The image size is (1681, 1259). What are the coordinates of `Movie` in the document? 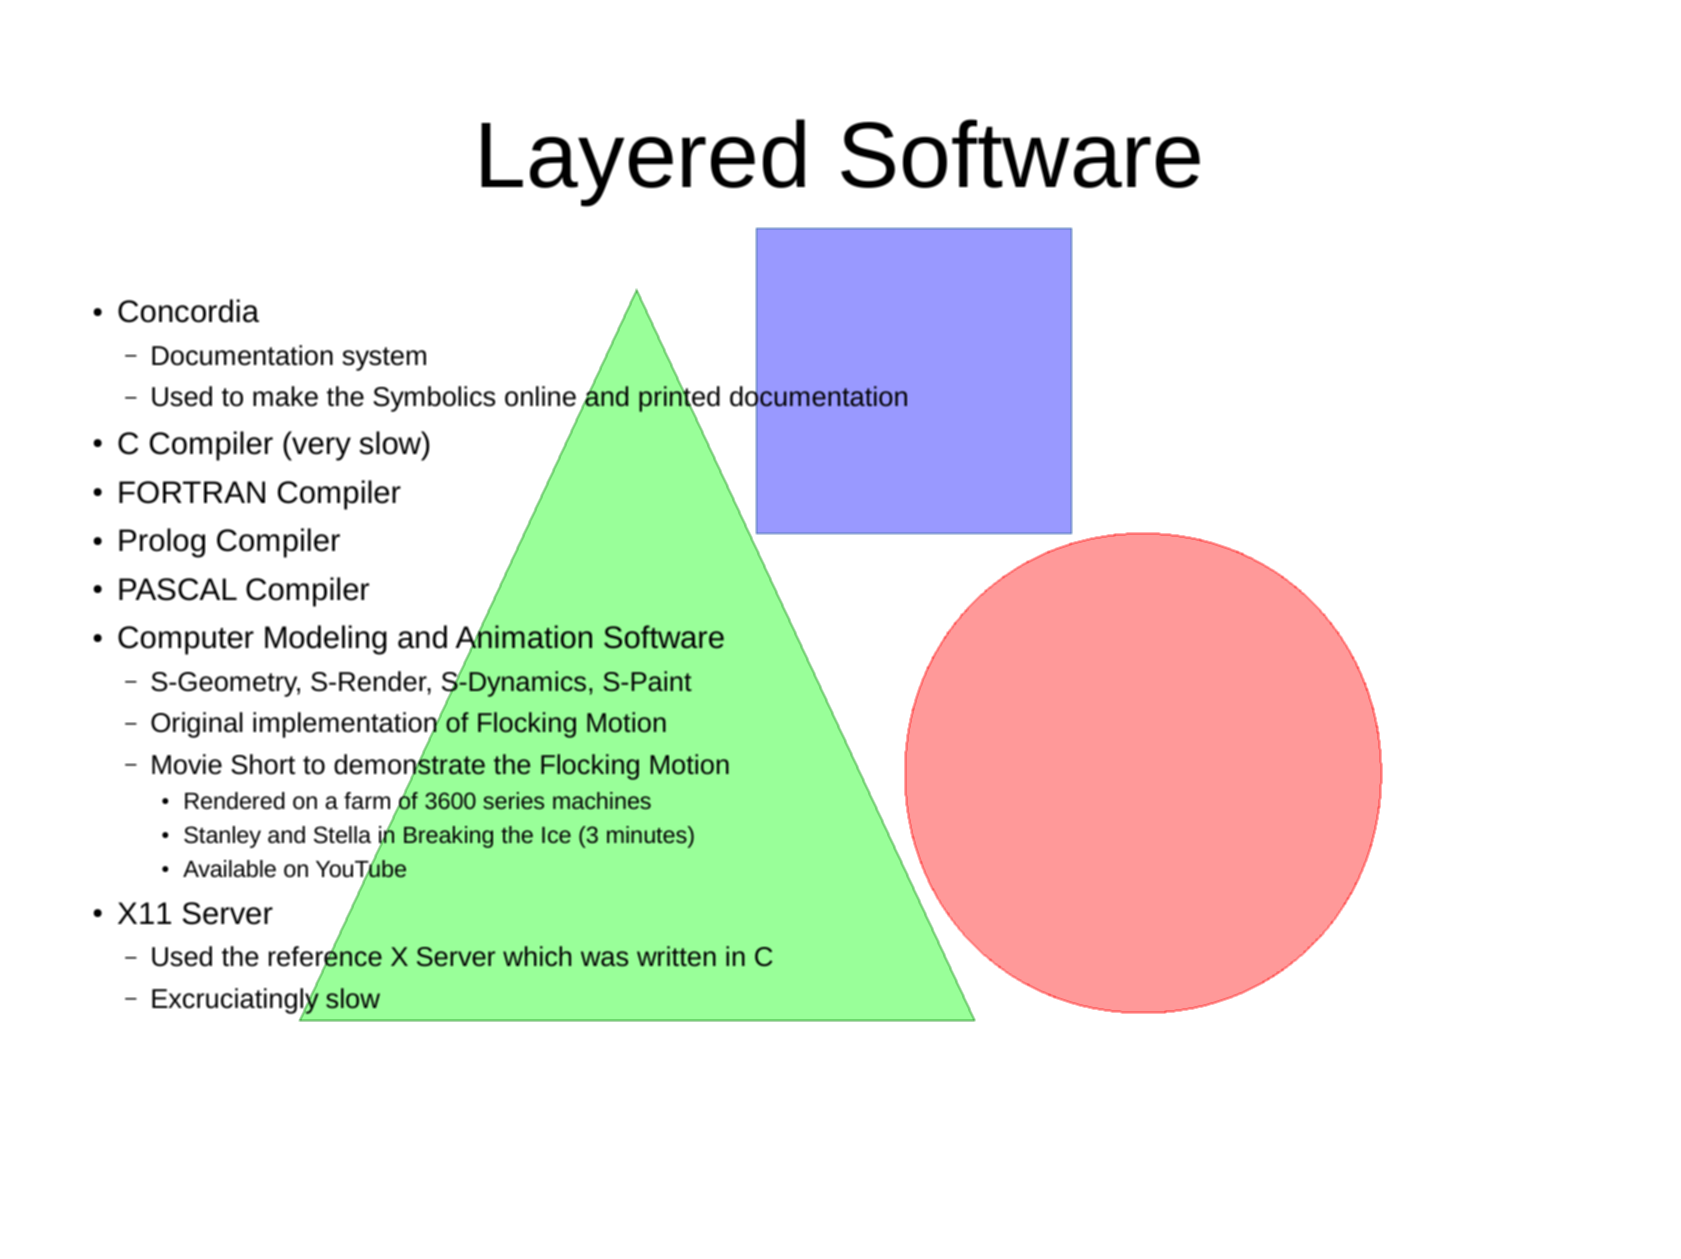 It's located at (187, 764).
